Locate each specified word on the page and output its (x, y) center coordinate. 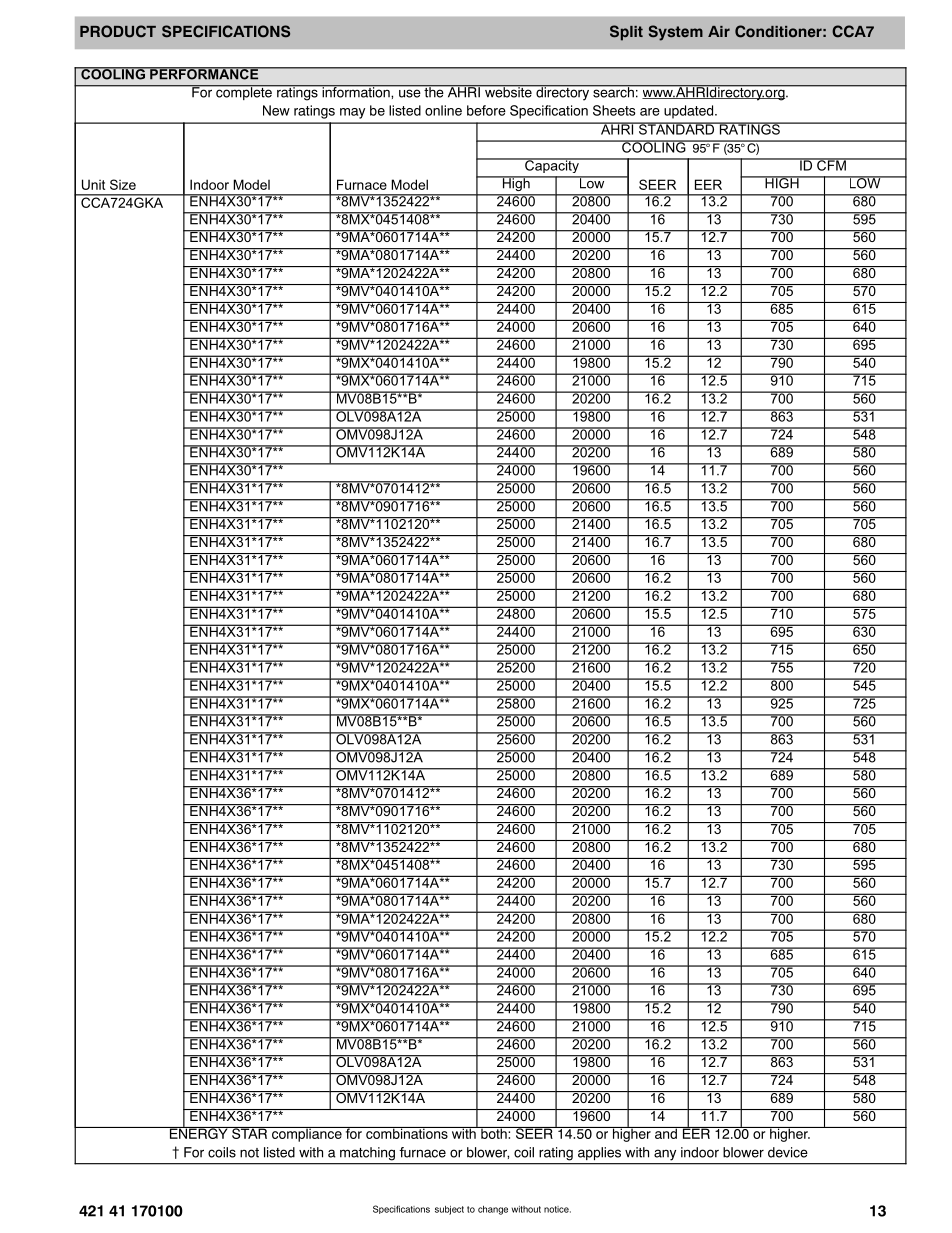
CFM (831, 164)
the (434, 91)
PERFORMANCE (204, 73)
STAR (250, 1133)
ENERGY (198, 1132)
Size (123, 184)
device (788, 1152)
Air (719, 31)
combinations (407, 1133)
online (443, 110)
